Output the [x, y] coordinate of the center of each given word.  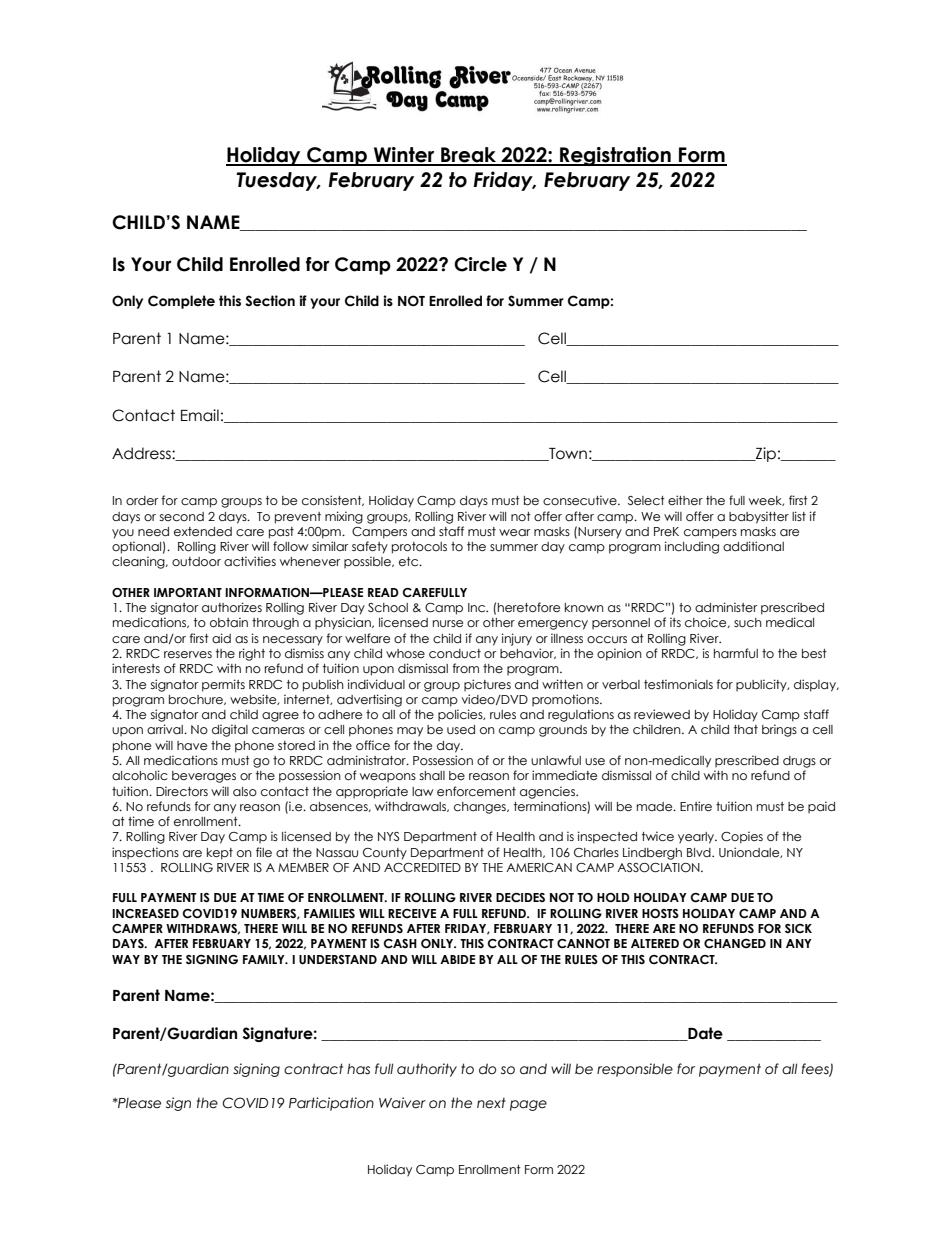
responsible [635, 1070]
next [491, 1103]
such [748, 623]
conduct [455, 653]
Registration [615, 156]
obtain [229, 622]
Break [469, 156]
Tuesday [278, 181]
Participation [331, 1104]
